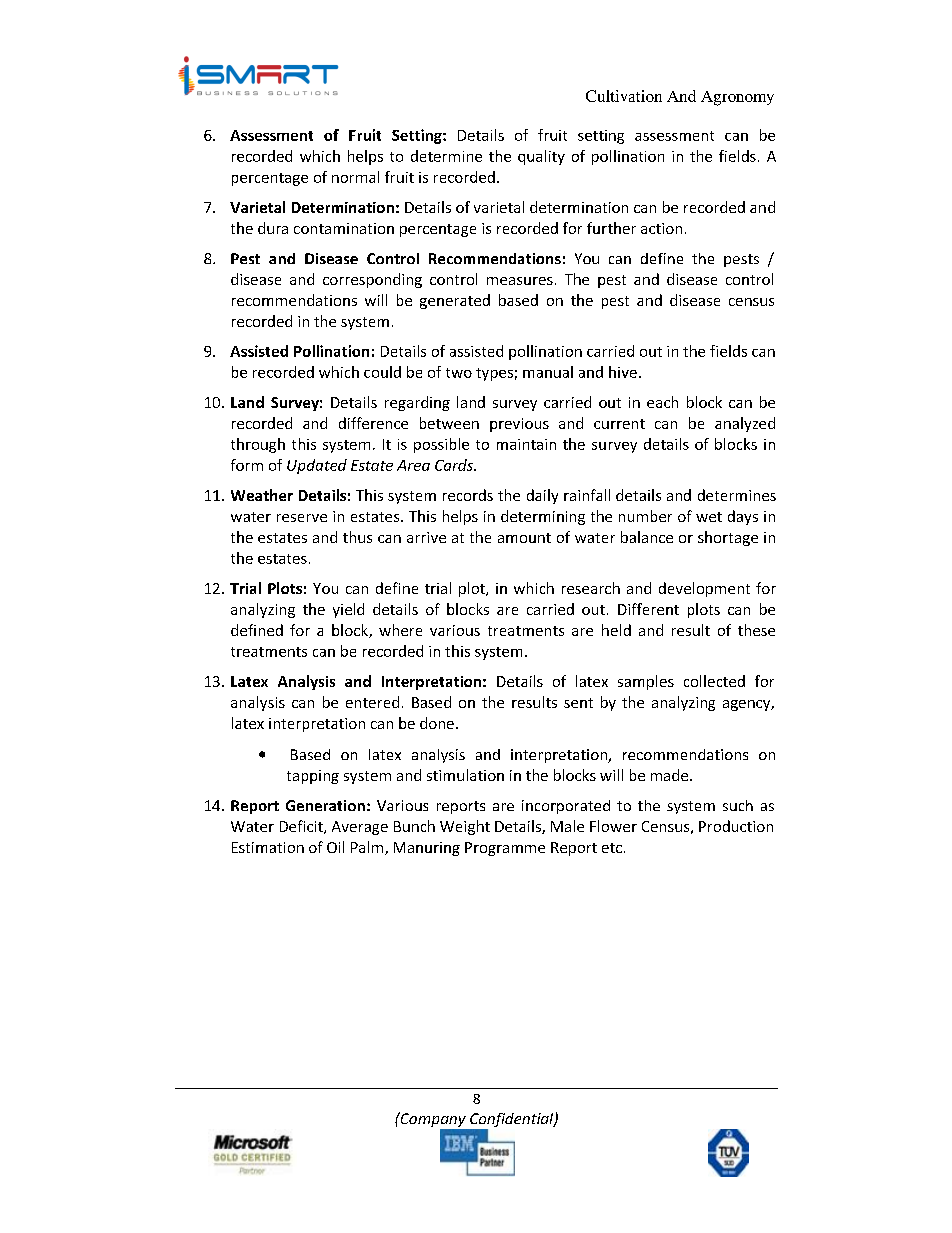 This screenshot has height=1233, width=952. I want to click on etc, so click(612, 848).
